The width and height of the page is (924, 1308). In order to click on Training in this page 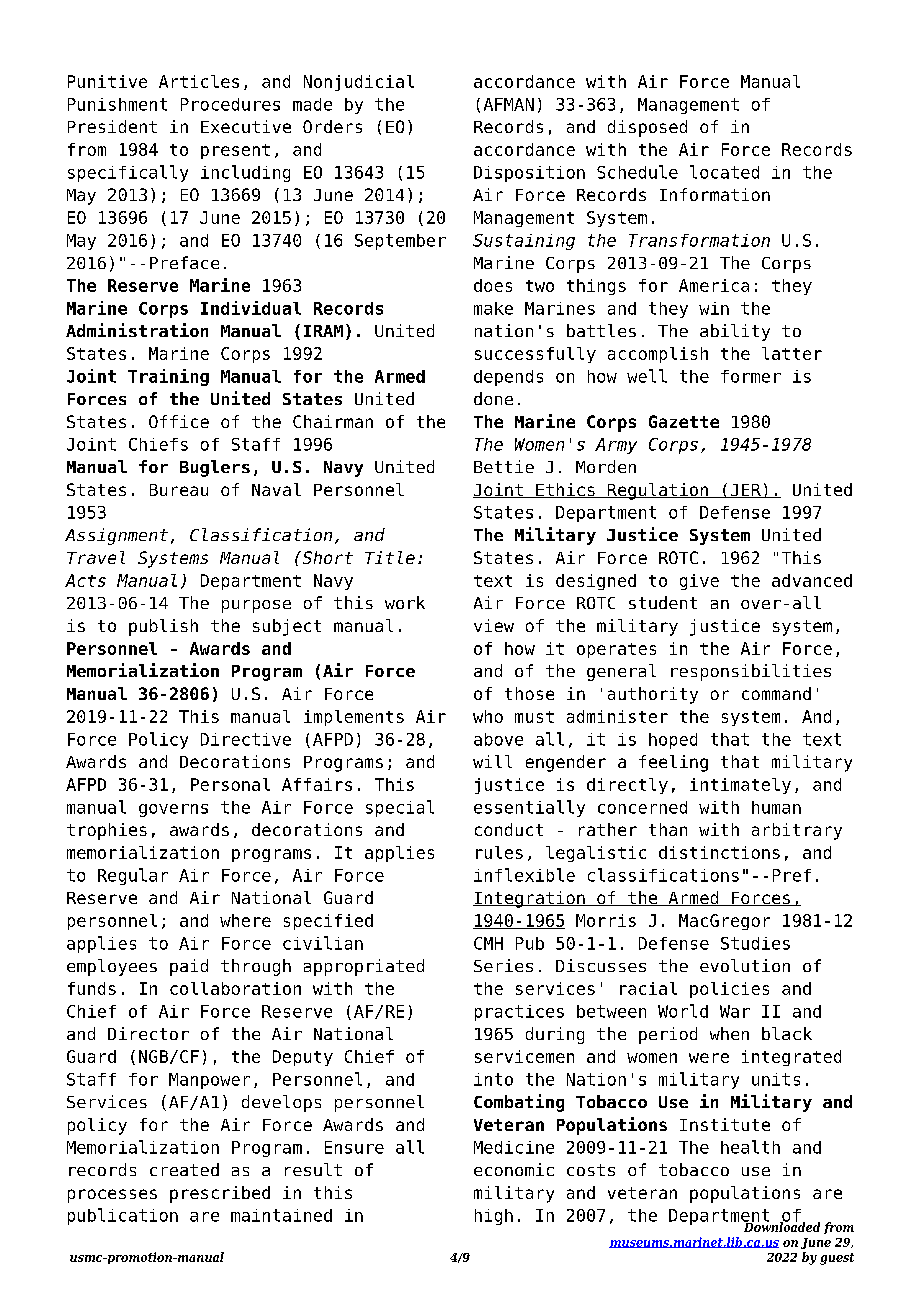, I will do `click(168, 377)`.
